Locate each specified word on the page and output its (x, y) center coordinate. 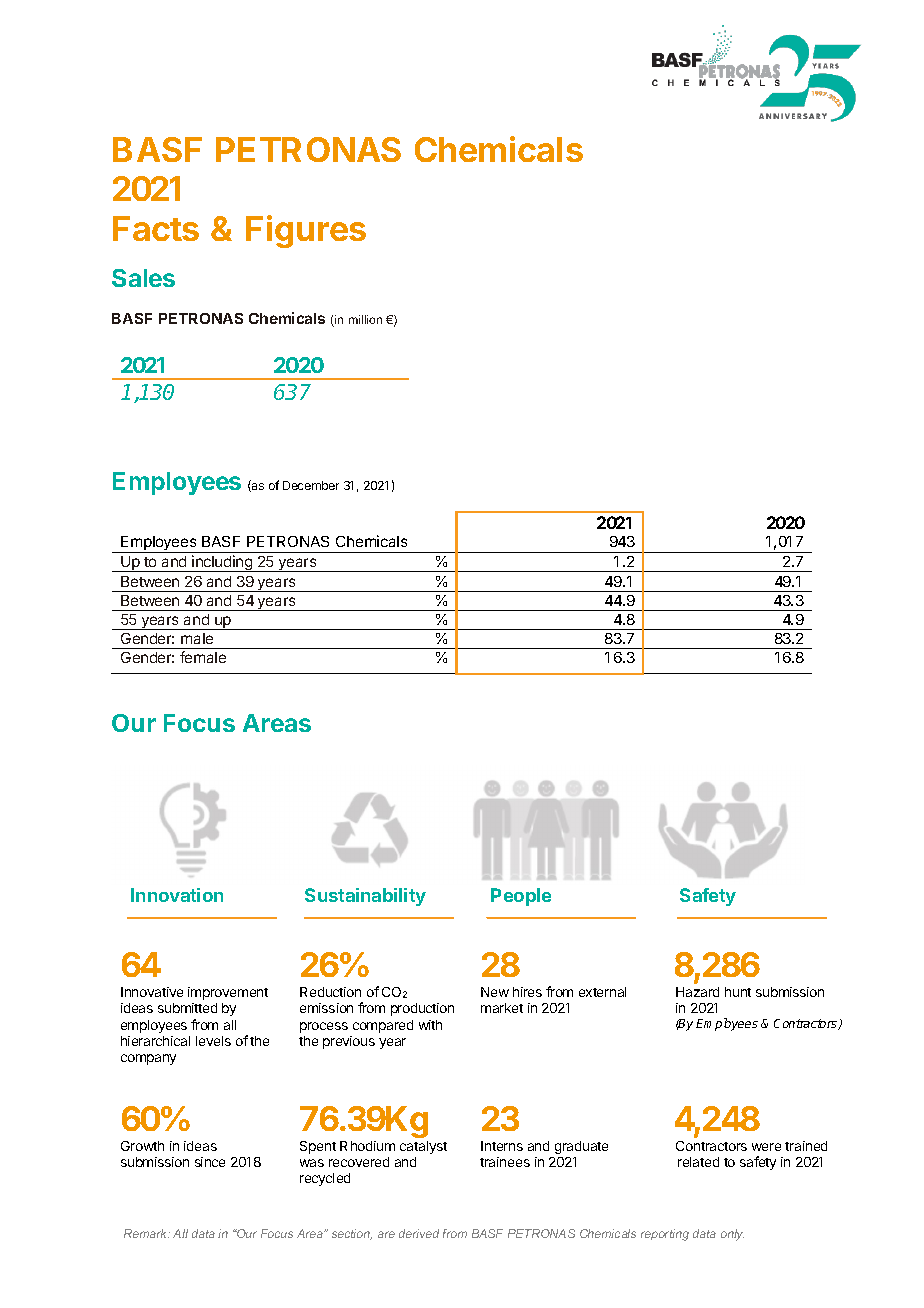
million (365, 319)
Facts (156, 228)
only (732, 1235)
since (210, 1162)
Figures (306, 231)
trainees (505, 1162)
